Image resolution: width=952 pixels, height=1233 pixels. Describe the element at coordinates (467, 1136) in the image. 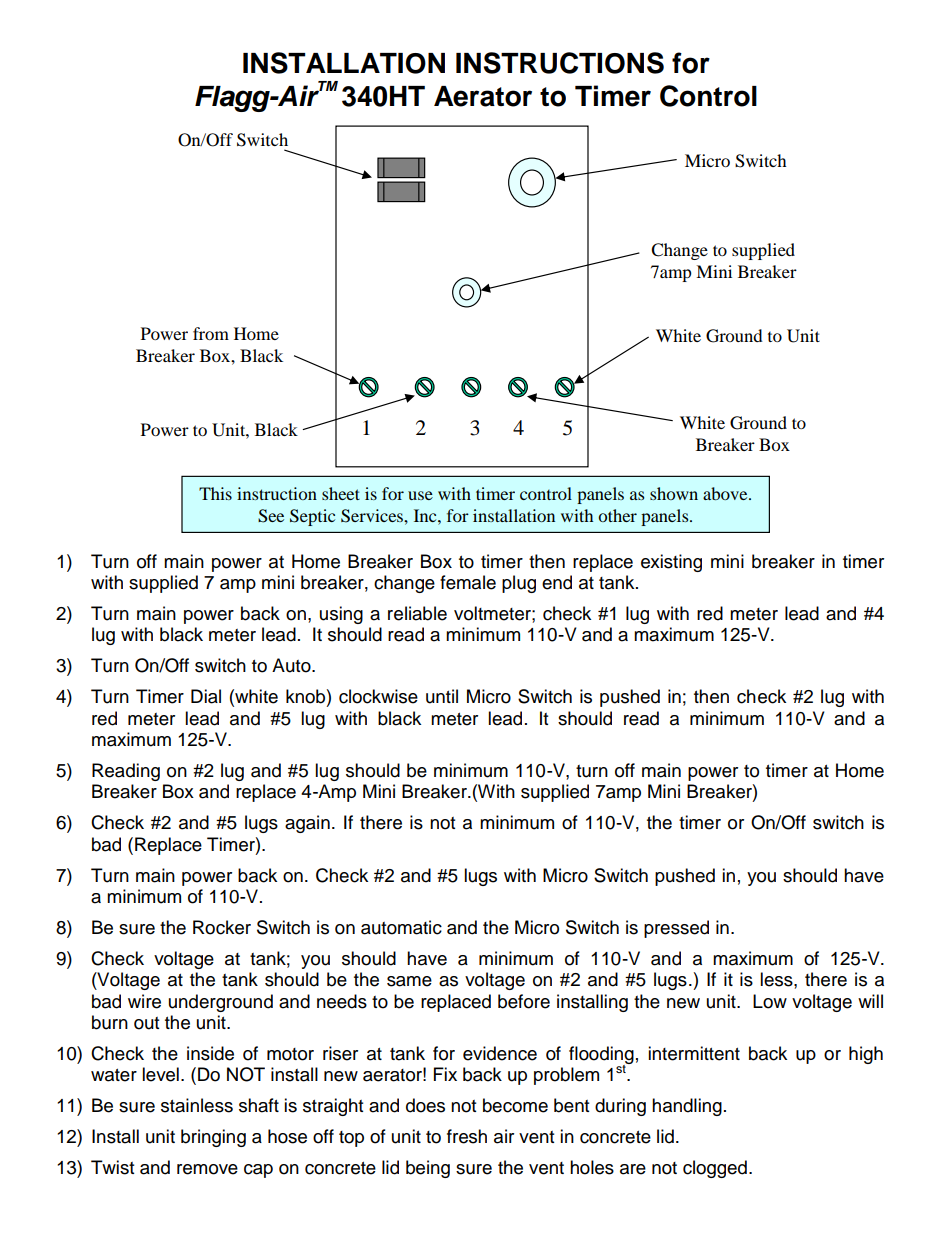

I see `fresh` at that location.
